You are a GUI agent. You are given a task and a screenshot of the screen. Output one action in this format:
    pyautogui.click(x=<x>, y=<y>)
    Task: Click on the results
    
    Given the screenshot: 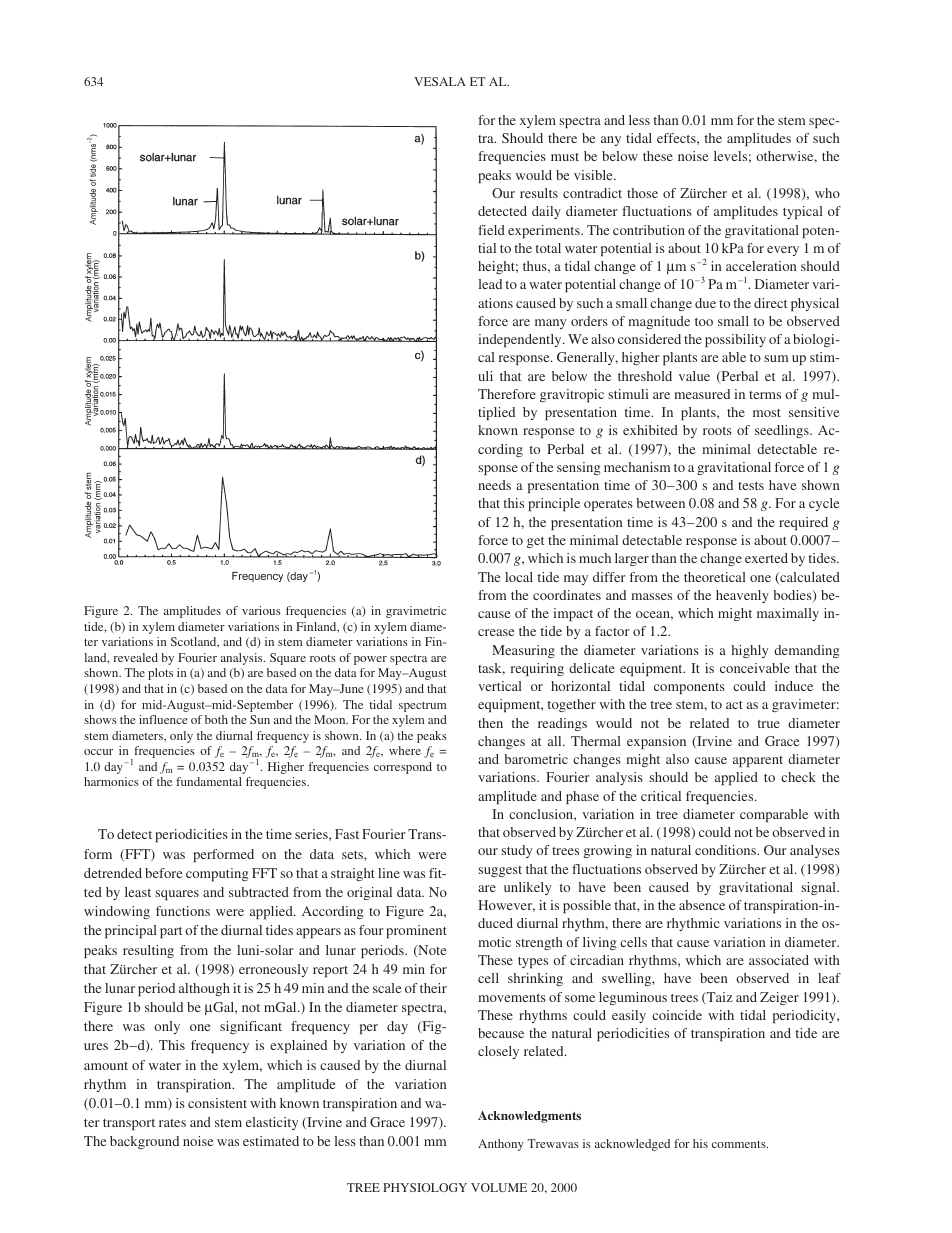 What is the action you would take?
    pyautogui.click(x=539, y=193)
